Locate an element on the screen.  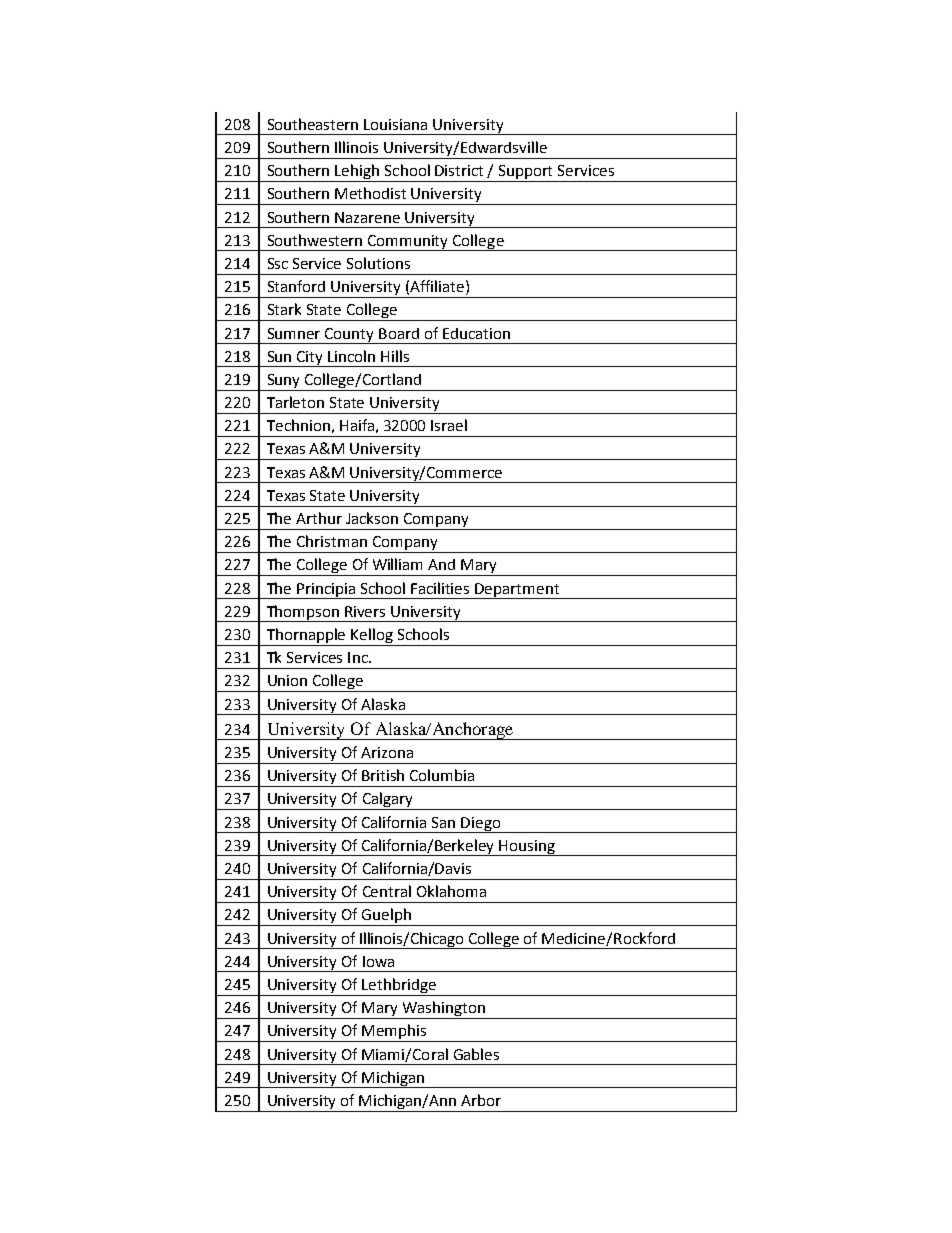
Support is located at coordinates (526, 173).
